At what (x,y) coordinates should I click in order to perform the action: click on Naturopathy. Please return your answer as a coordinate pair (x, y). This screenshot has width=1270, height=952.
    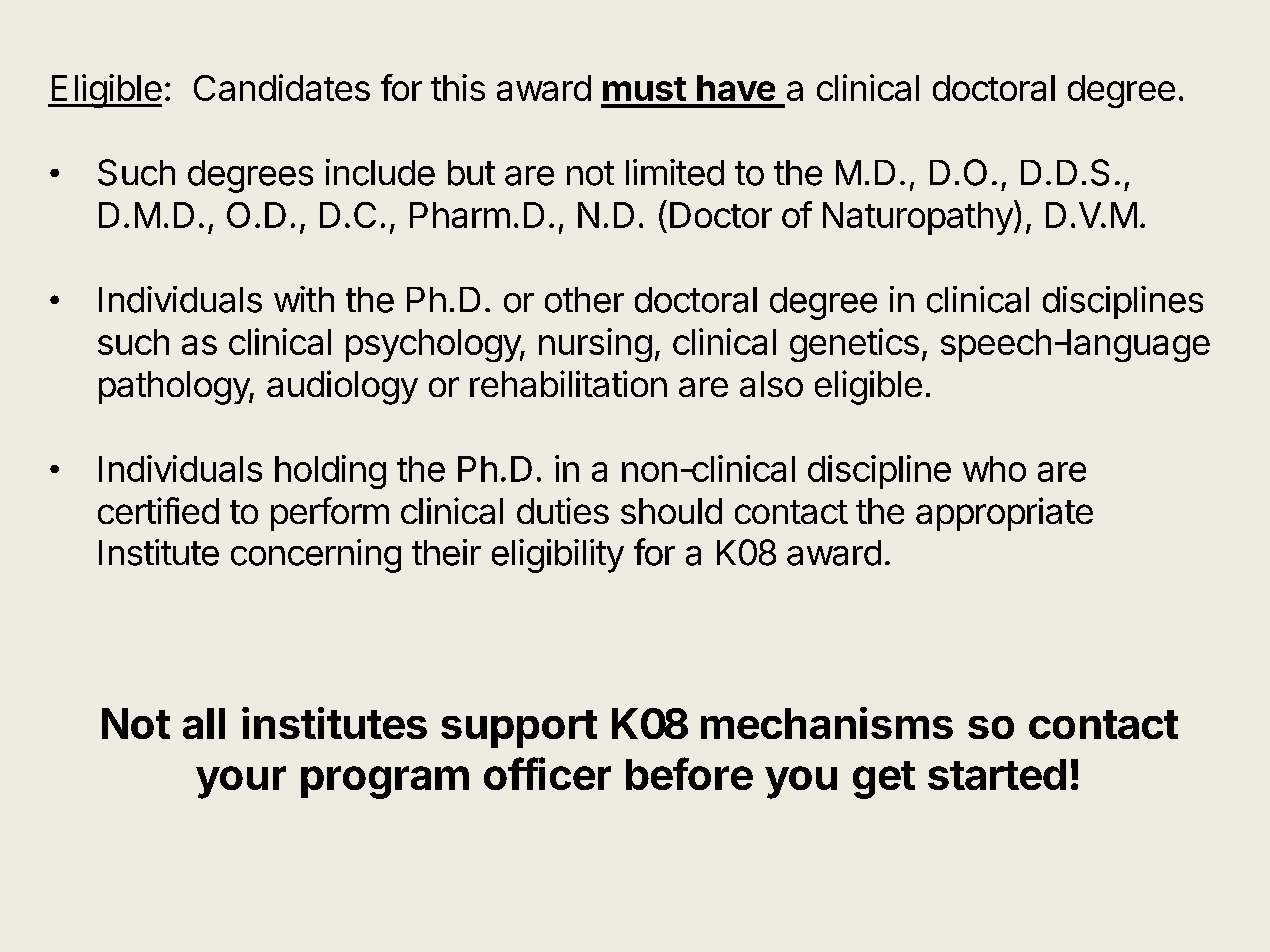
    Looking at the image, I should click on (918, 218).
